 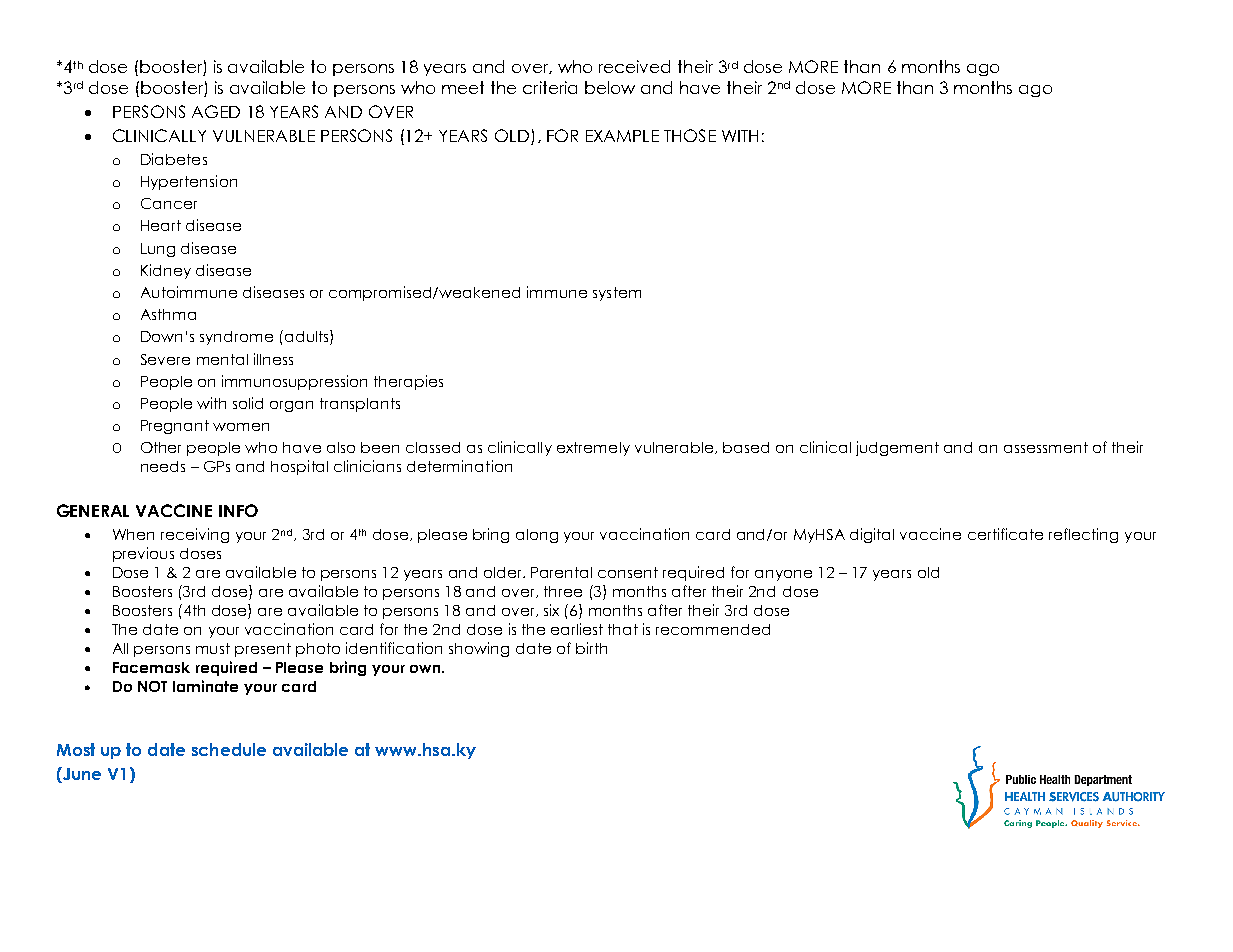 I want to click on INFO, so click(x=238, y=510).
